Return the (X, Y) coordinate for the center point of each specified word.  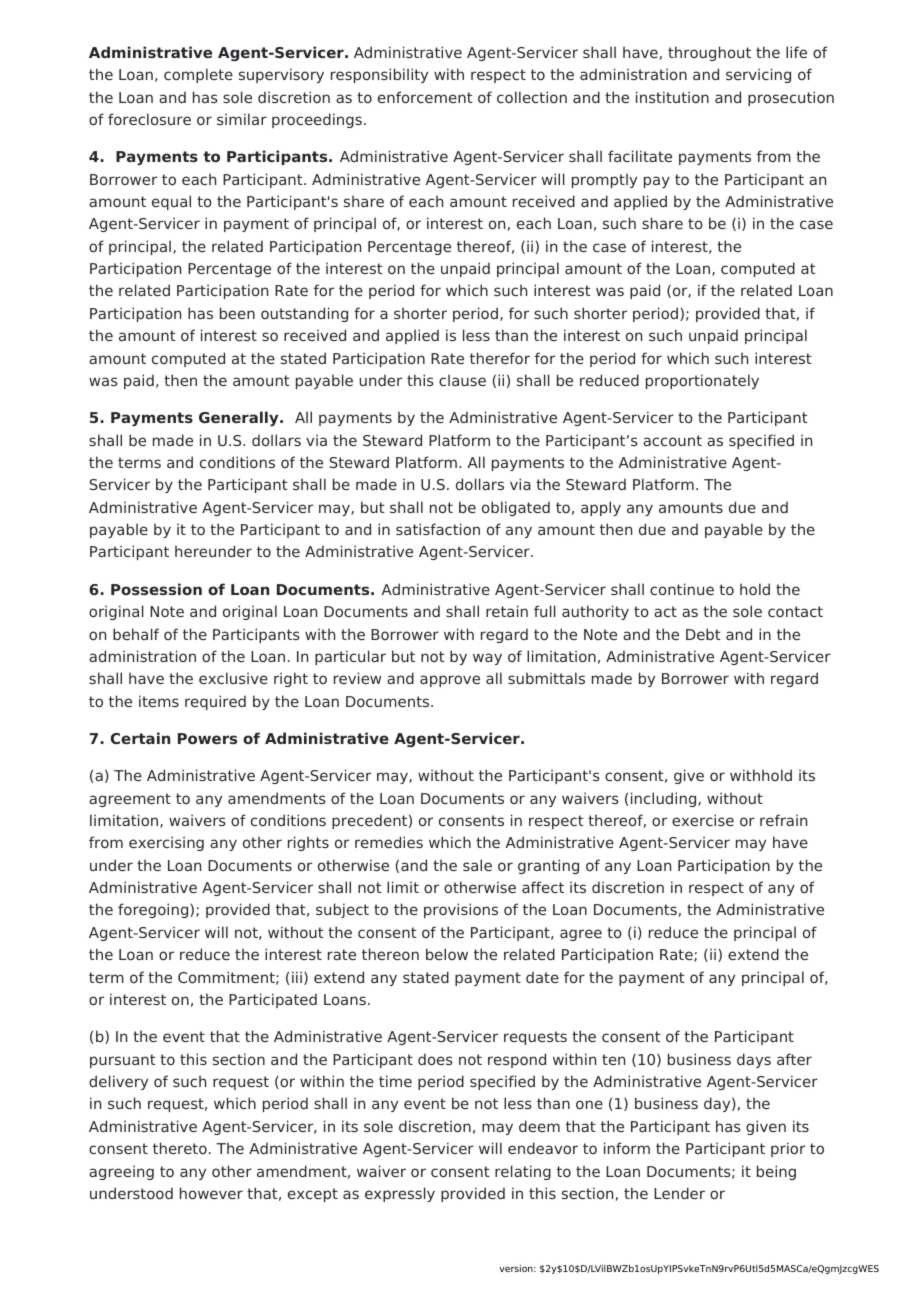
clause (462, 380)
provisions (461, 910)
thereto (180, 1148)
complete (198, 75)
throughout (709, 53)
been (237, 313)
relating (523, 1172)
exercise (703, 820)
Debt (703, 634)
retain (507, 611)
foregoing (154, 910)
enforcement (425, 97)
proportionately (702, 381)
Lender (679, 1193)
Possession (156, 589)
